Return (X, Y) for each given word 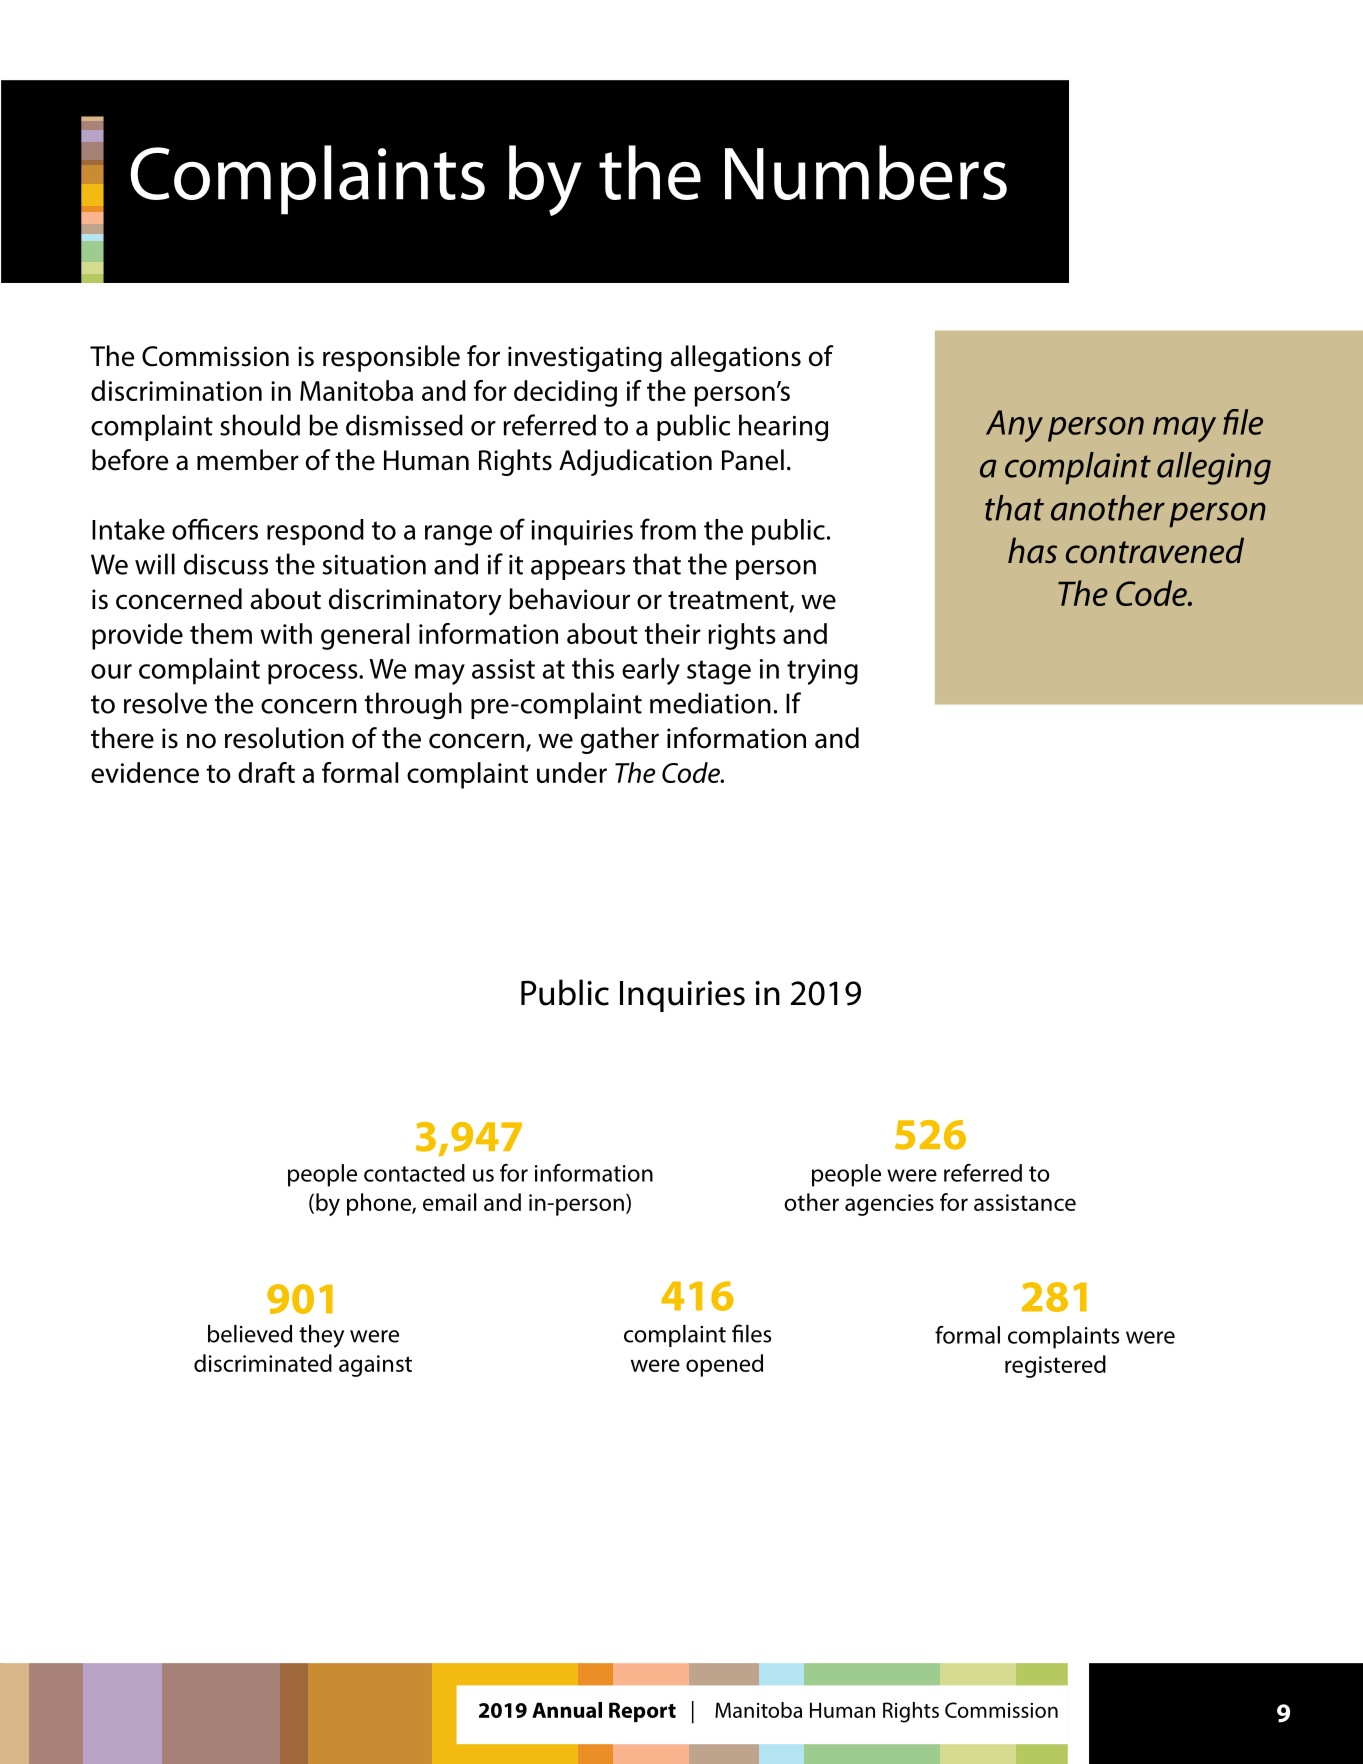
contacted (414, 1173)
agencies (889, 1205)
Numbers (866, 172)
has (1032, 550)
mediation (710, 703)
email (449, 1202)
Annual (567, 1710)
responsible (391, 358)
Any (1014, 426)
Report (642, 1712)
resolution (284, 738)
